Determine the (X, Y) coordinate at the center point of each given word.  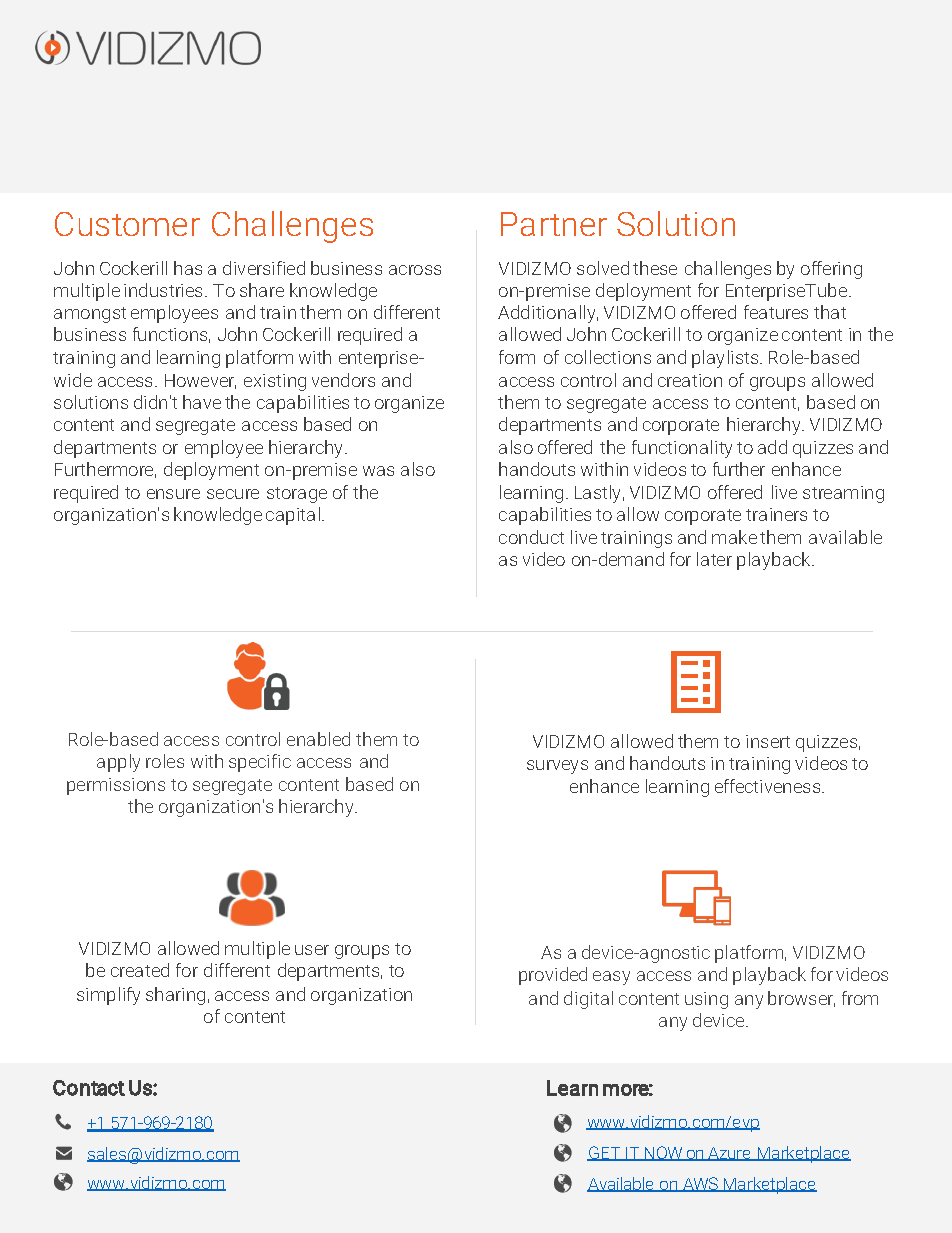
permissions (116, 786)
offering (831, 270)
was (378, 471)
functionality (682, 449)
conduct (531, 537)
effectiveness (769, 786)
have (202, 402)
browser (801, 999)
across (415, 270)
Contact (89, 1088)
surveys (557, 767)
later (714, 559)
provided (553, 976)
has (188, 268)
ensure (173, 494)
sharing (175, 996)
